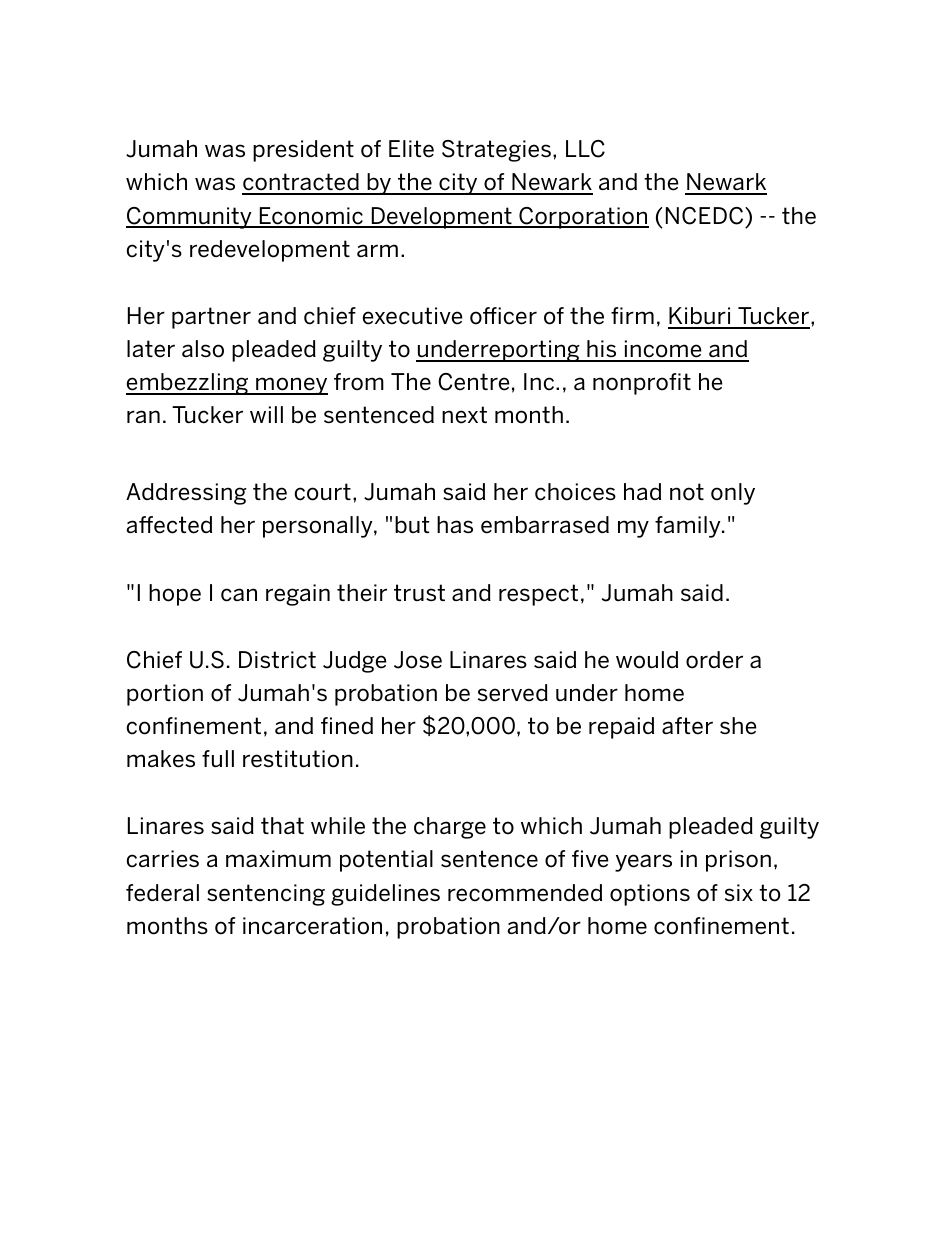 This page has width=952, height=1233. I want to click on Community, so click(190, 218).
